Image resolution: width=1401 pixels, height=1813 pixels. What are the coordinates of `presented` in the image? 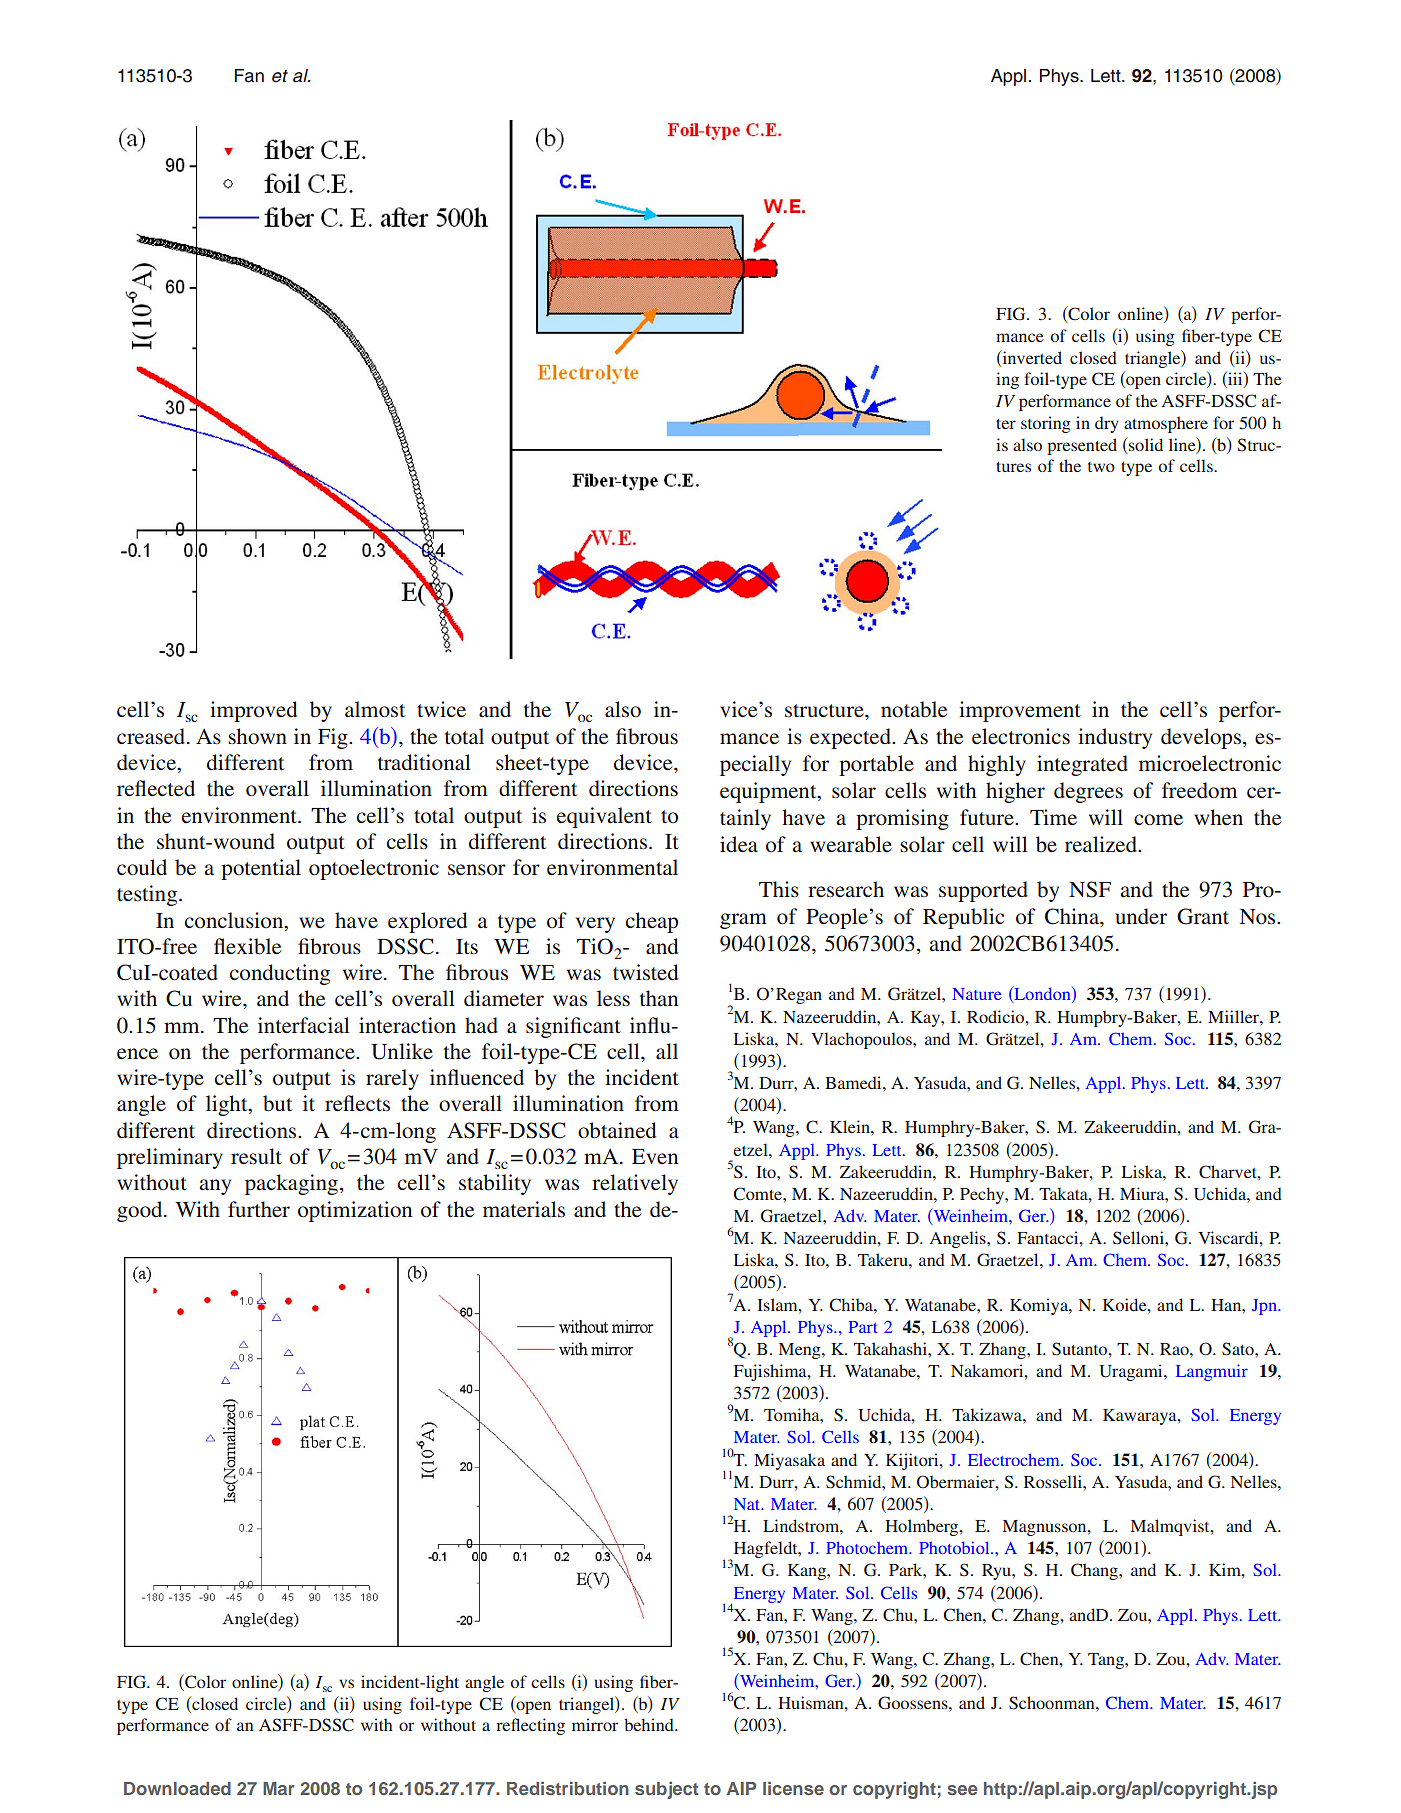 It's located at (1082, 446).
